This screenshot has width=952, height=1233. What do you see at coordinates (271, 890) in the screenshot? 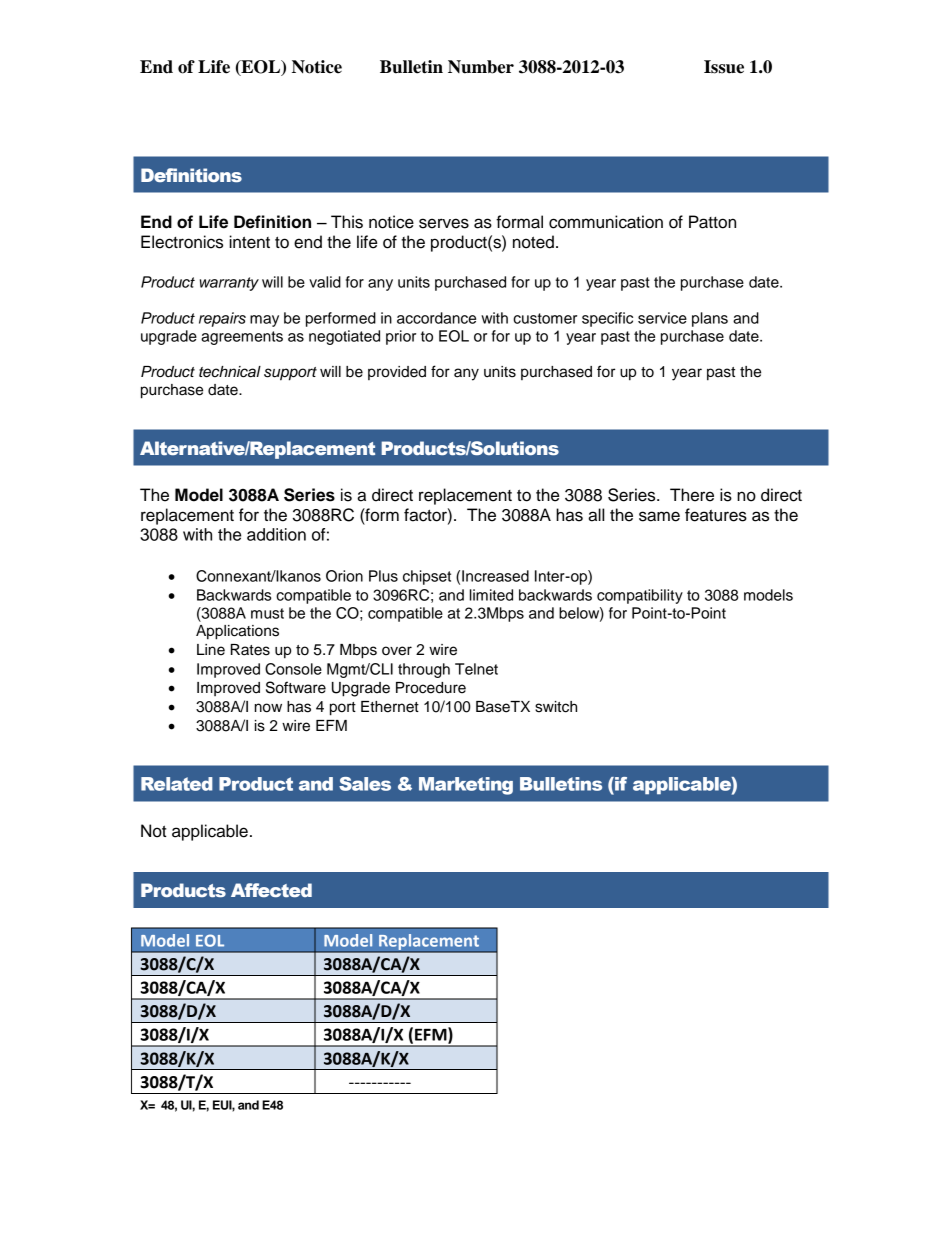
I see `Affected` at bounding box center [271, 890].
